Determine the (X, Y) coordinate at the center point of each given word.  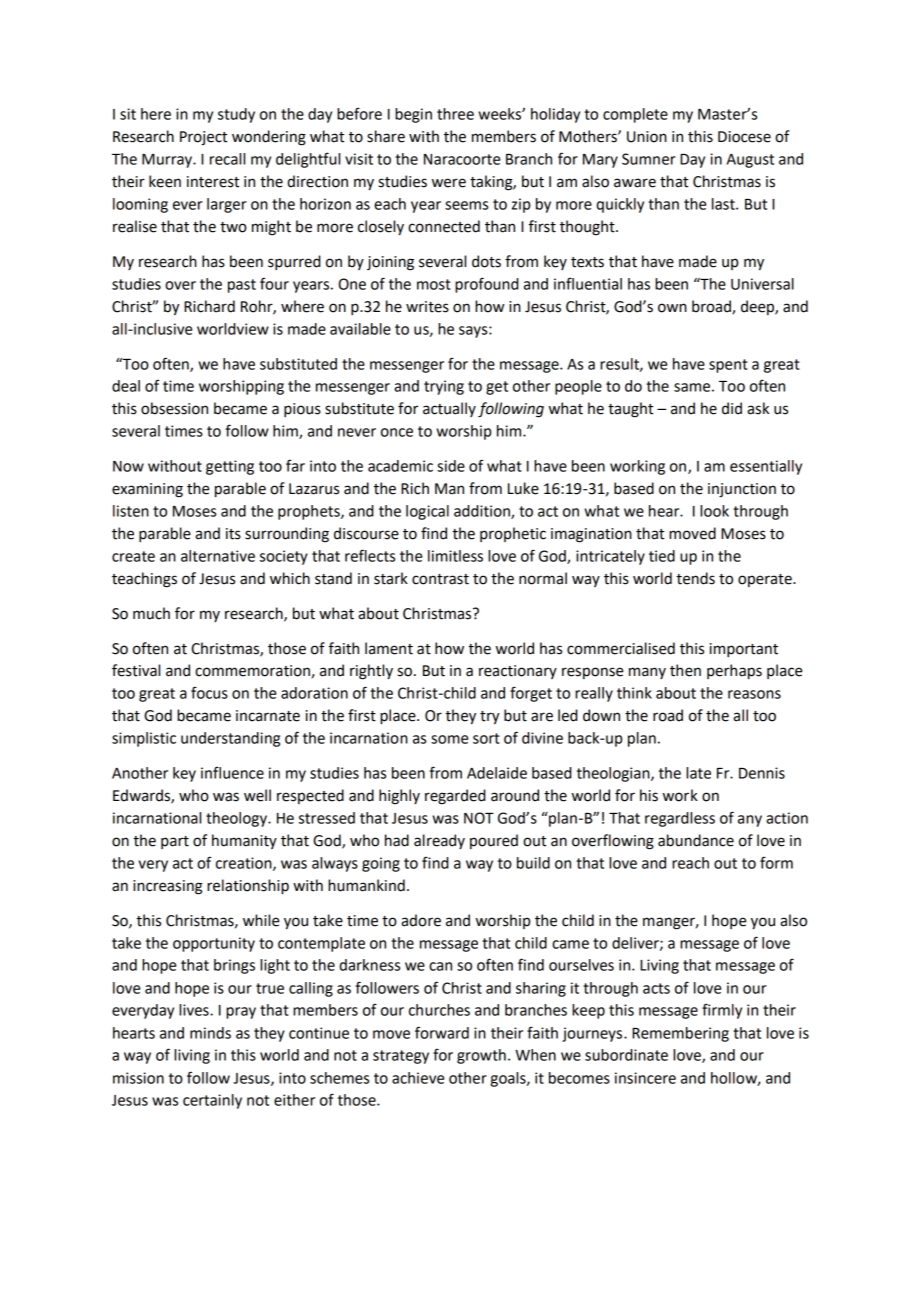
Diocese (744, 137)
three (455, 114)
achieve (418, 1078)
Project (203, 138)
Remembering (680, 1034)
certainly (212, 1101)
